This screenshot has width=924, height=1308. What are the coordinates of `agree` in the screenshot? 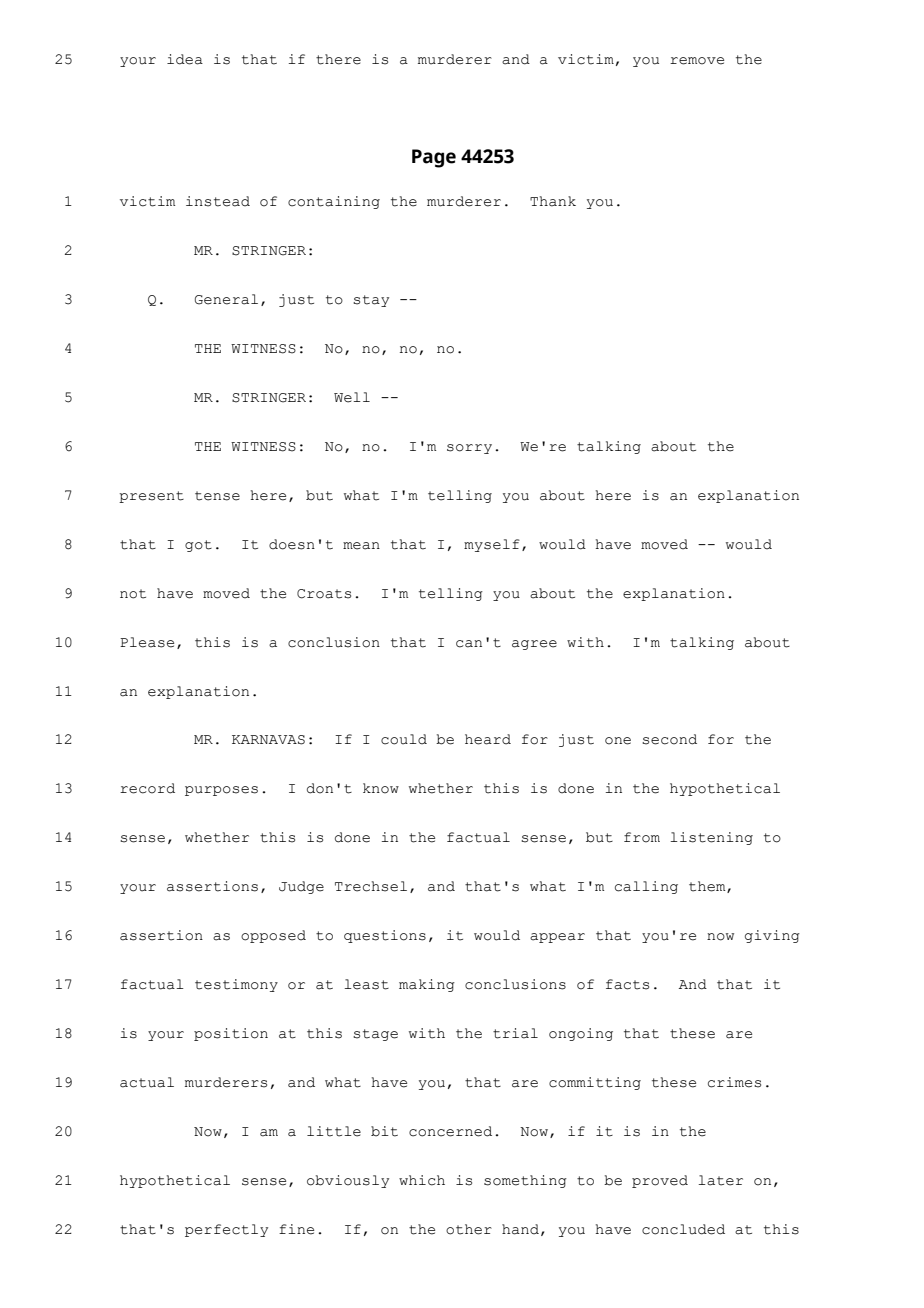 It's located at (534, 645).
